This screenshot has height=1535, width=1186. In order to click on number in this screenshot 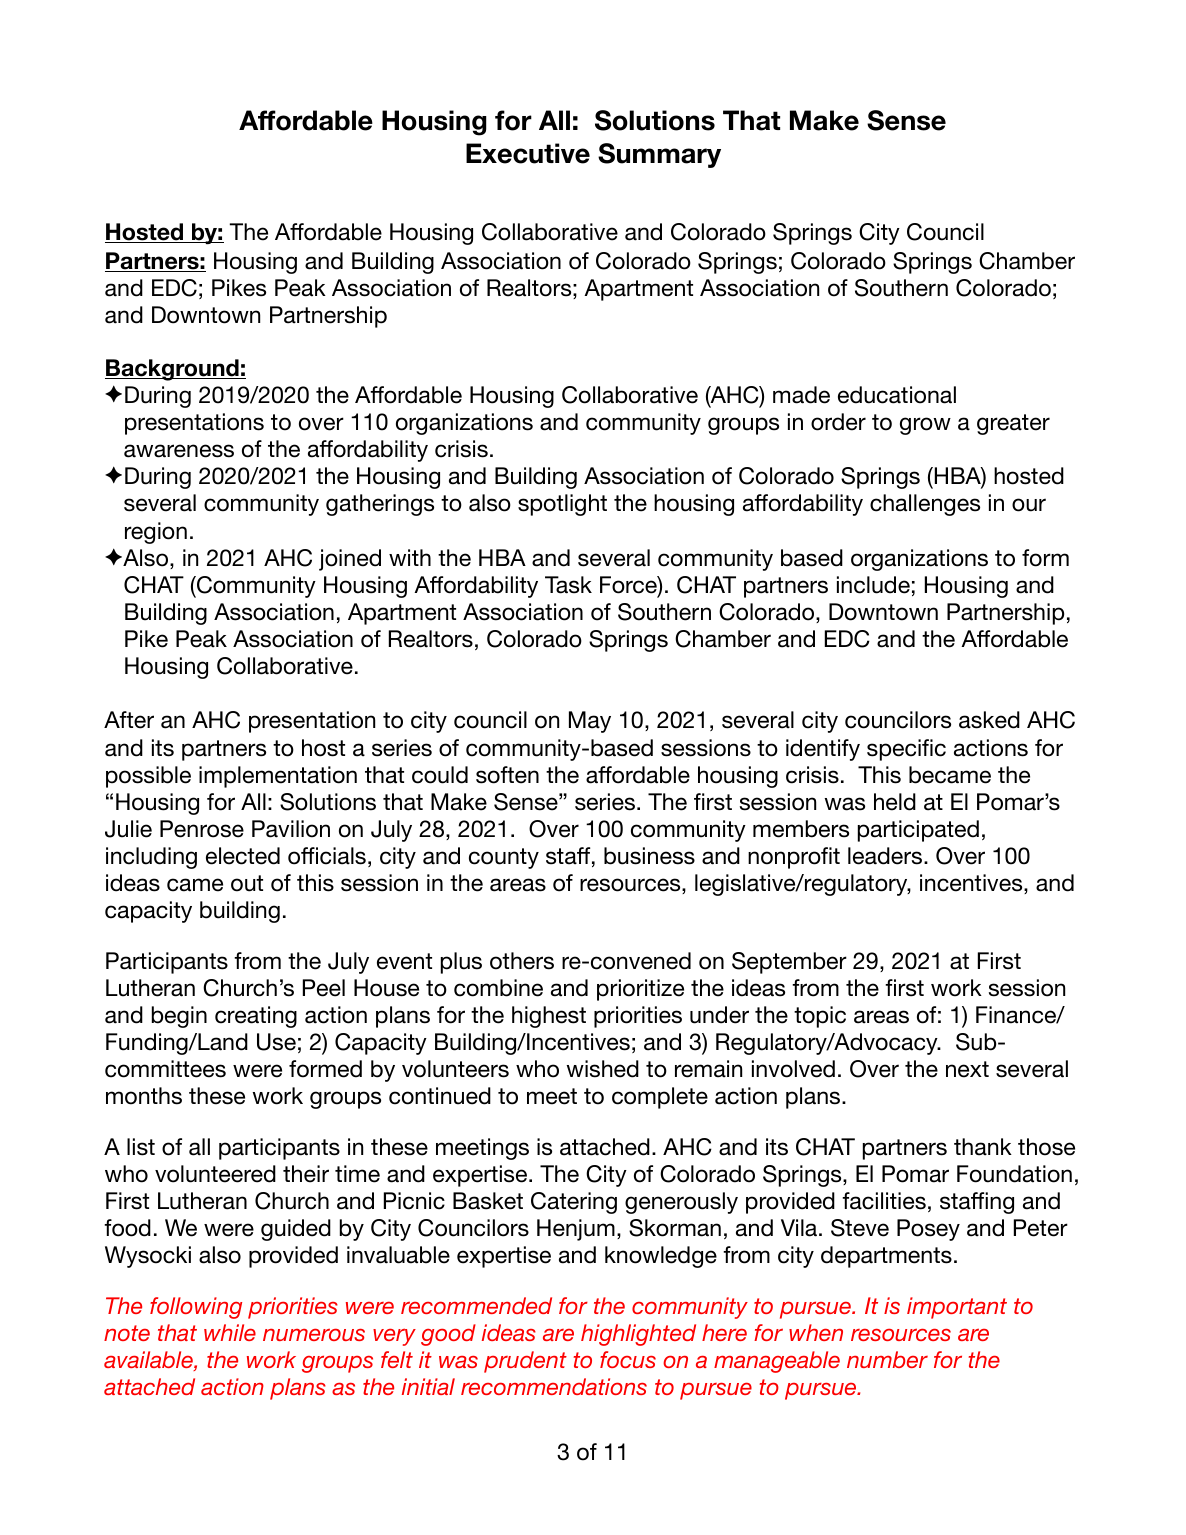, I will do `click(887, 1359)`.
